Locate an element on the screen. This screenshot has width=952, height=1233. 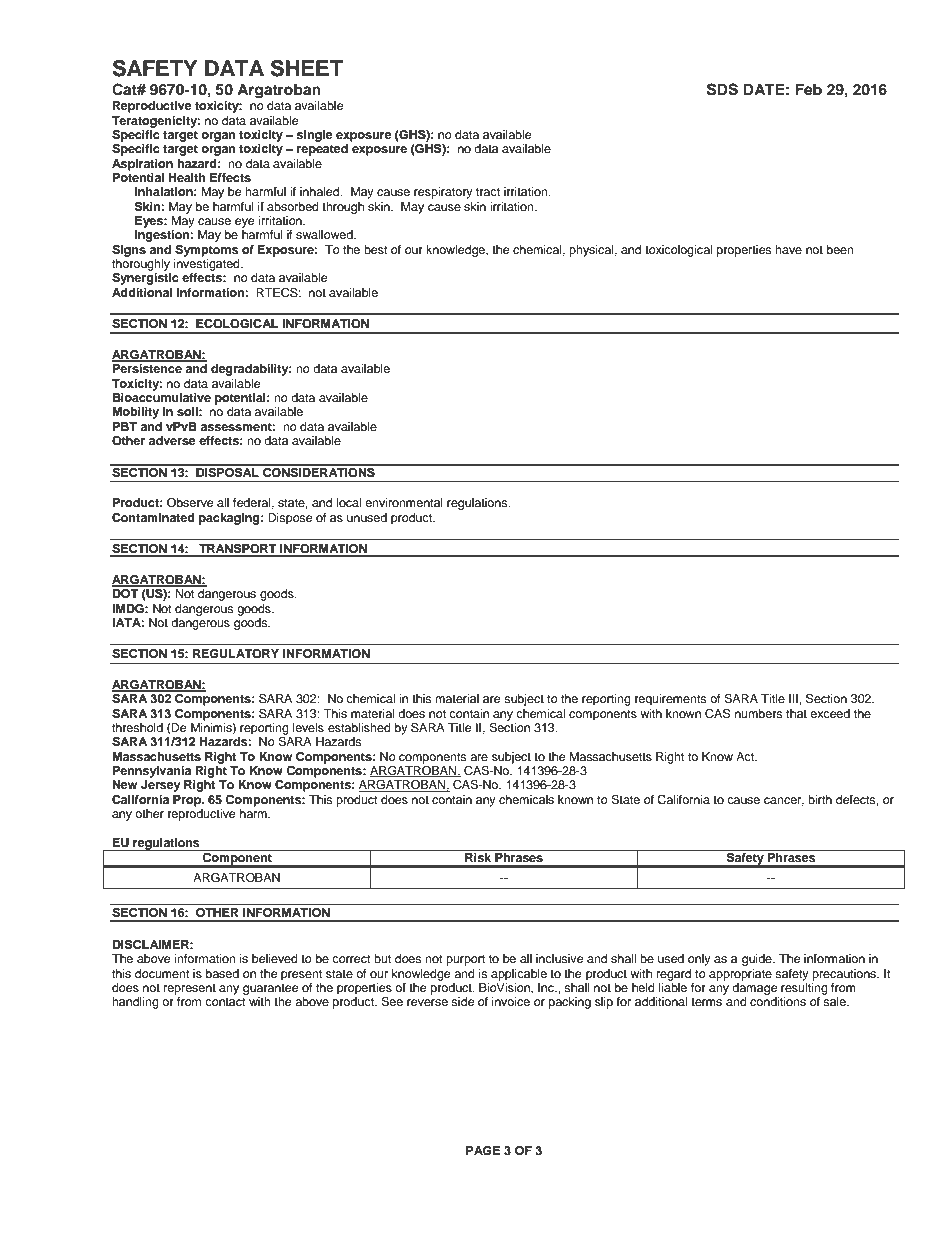
Health is located at coordinates (187, 177).
